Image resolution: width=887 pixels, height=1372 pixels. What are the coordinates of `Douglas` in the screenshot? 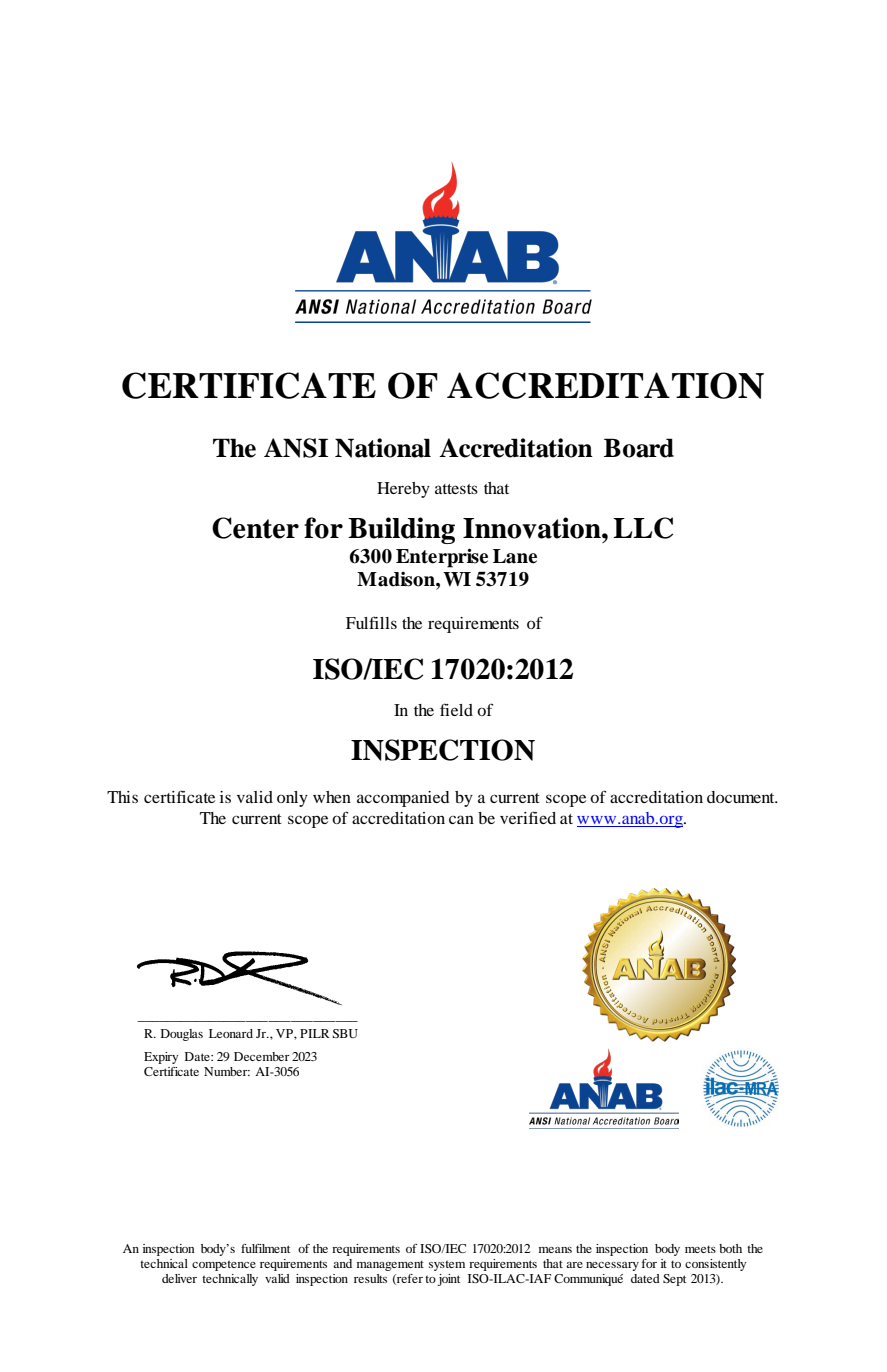 It's located at (182, 1035).
